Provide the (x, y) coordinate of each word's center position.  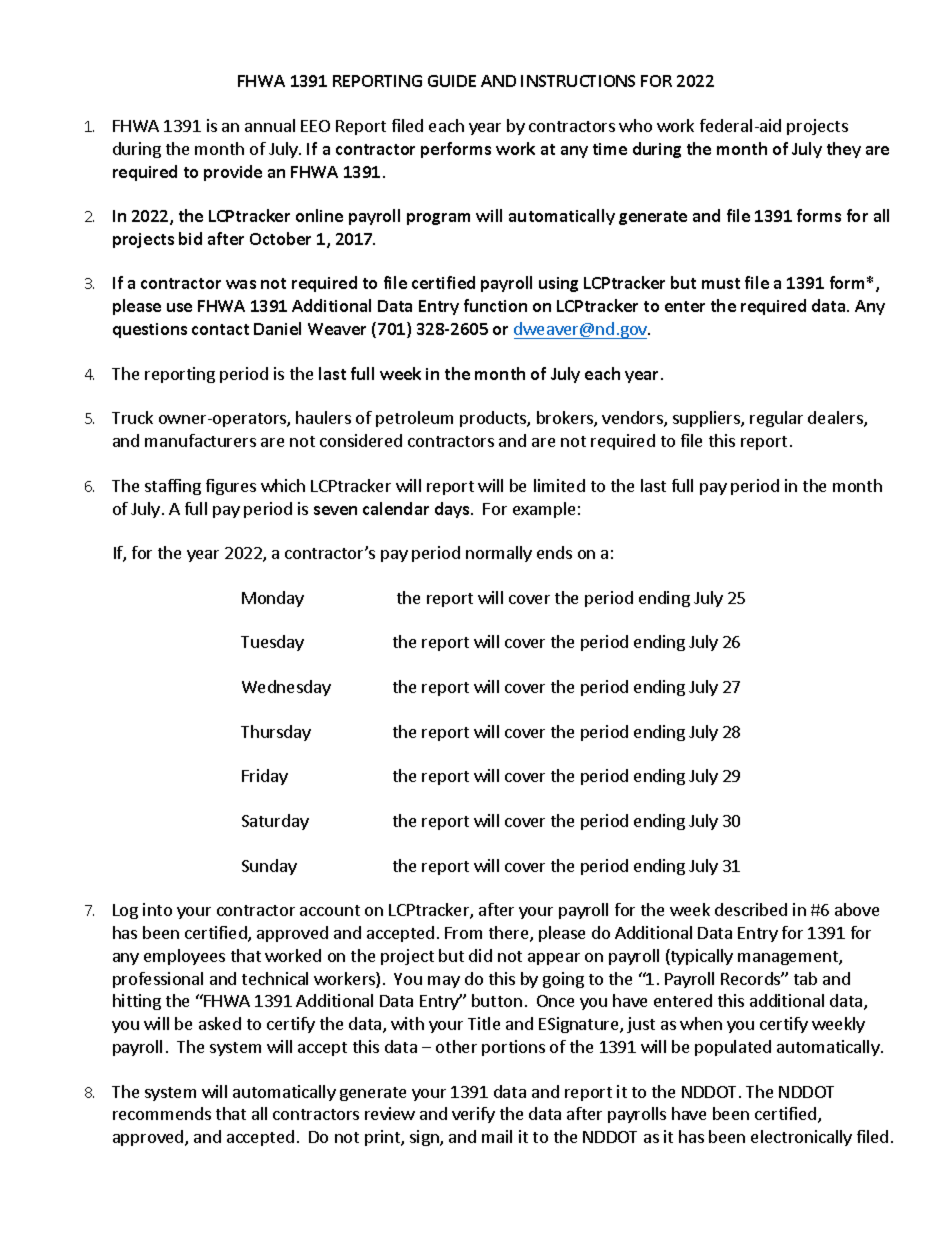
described (751, 909)
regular (776, 419)
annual (270, 125)
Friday (265, 777)
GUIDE (452, 81)
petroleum (414, 419)
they (844, 150)
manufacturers (200, 440)
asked (220, 1023)
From (463, 933)
